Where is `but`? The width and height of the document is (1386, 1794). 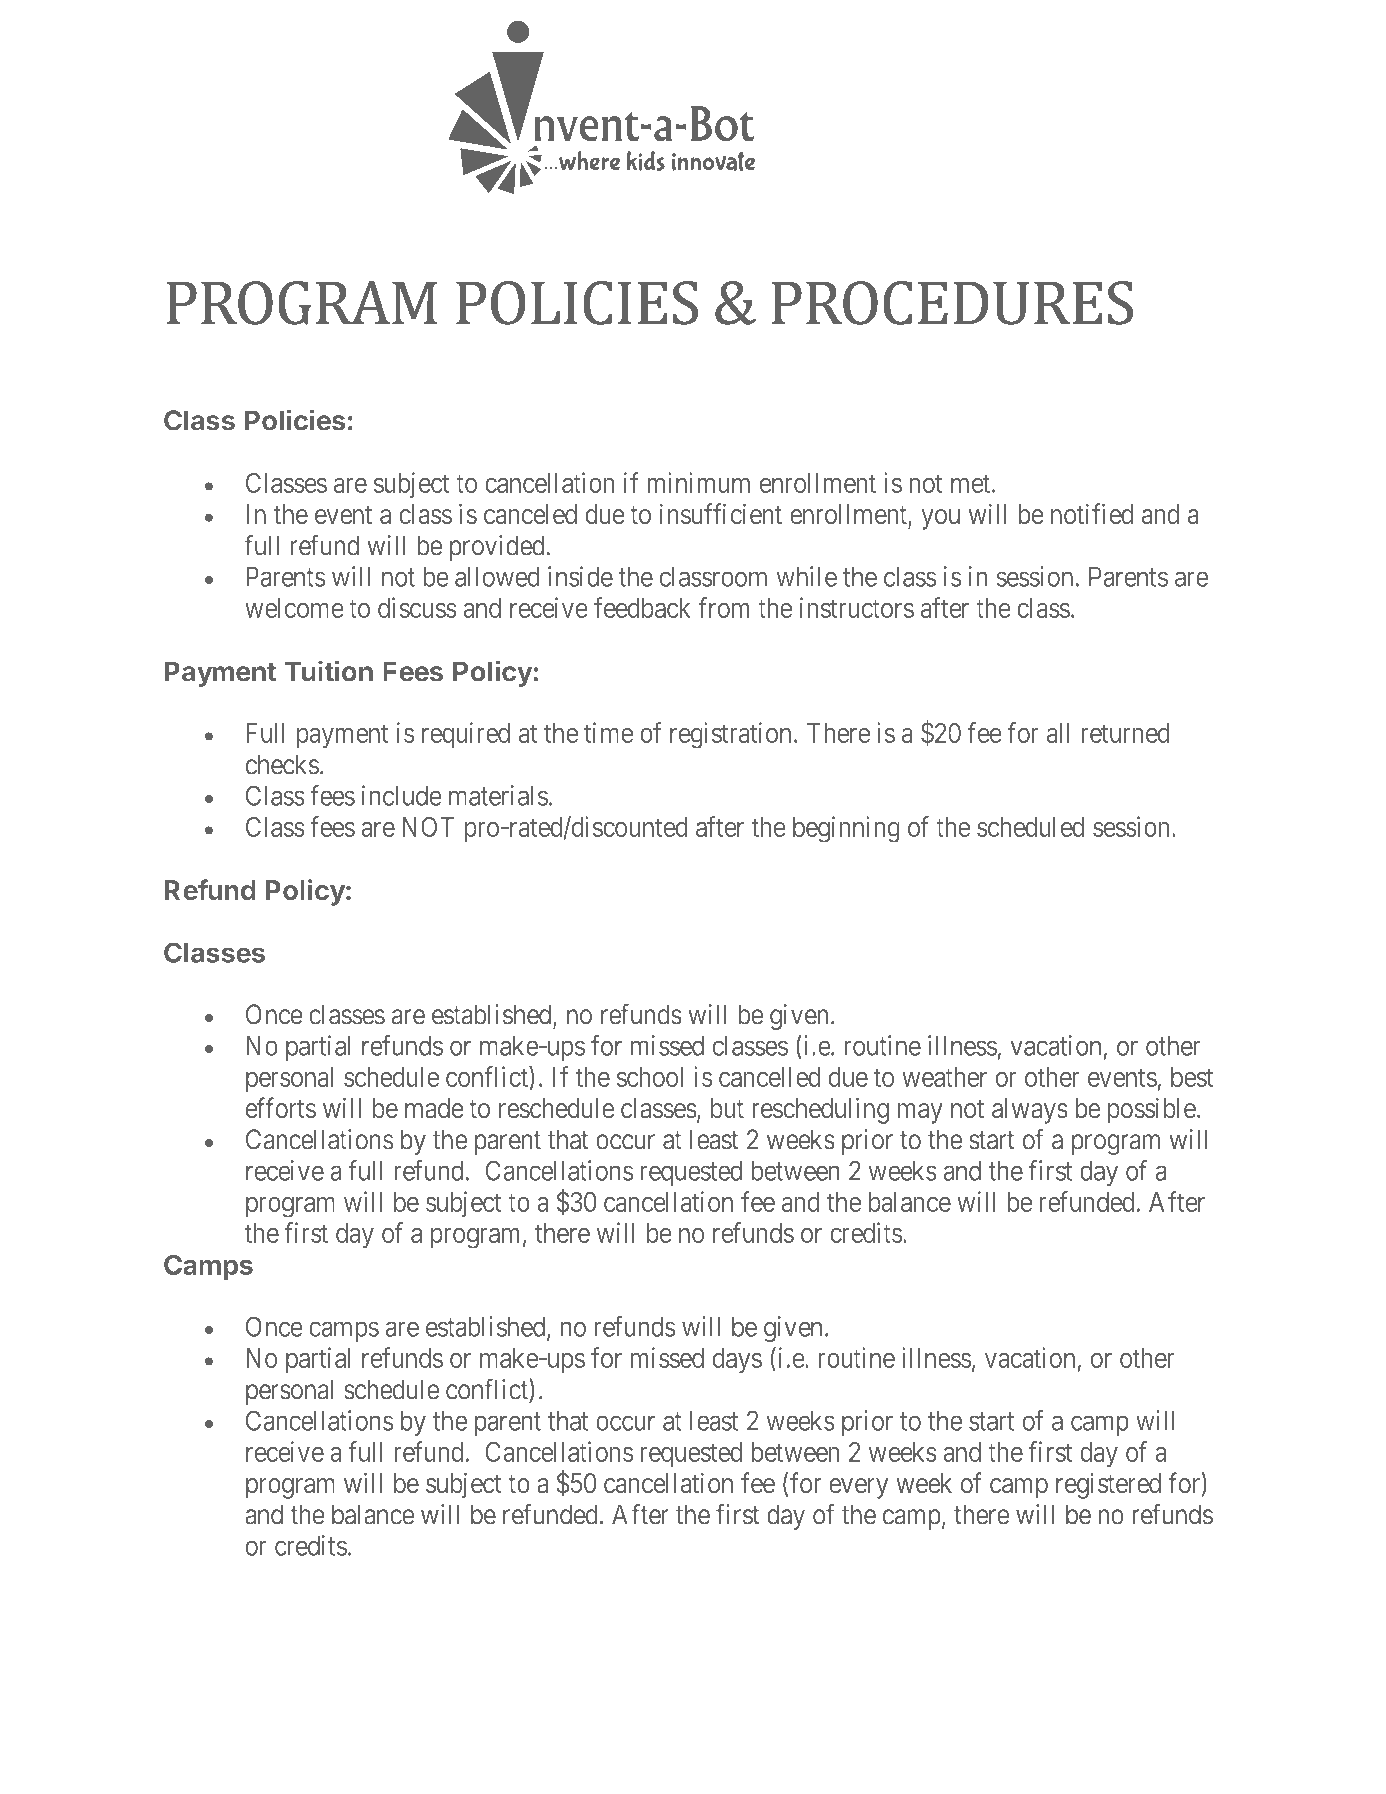
but is located at coordinates (727, 1108).
